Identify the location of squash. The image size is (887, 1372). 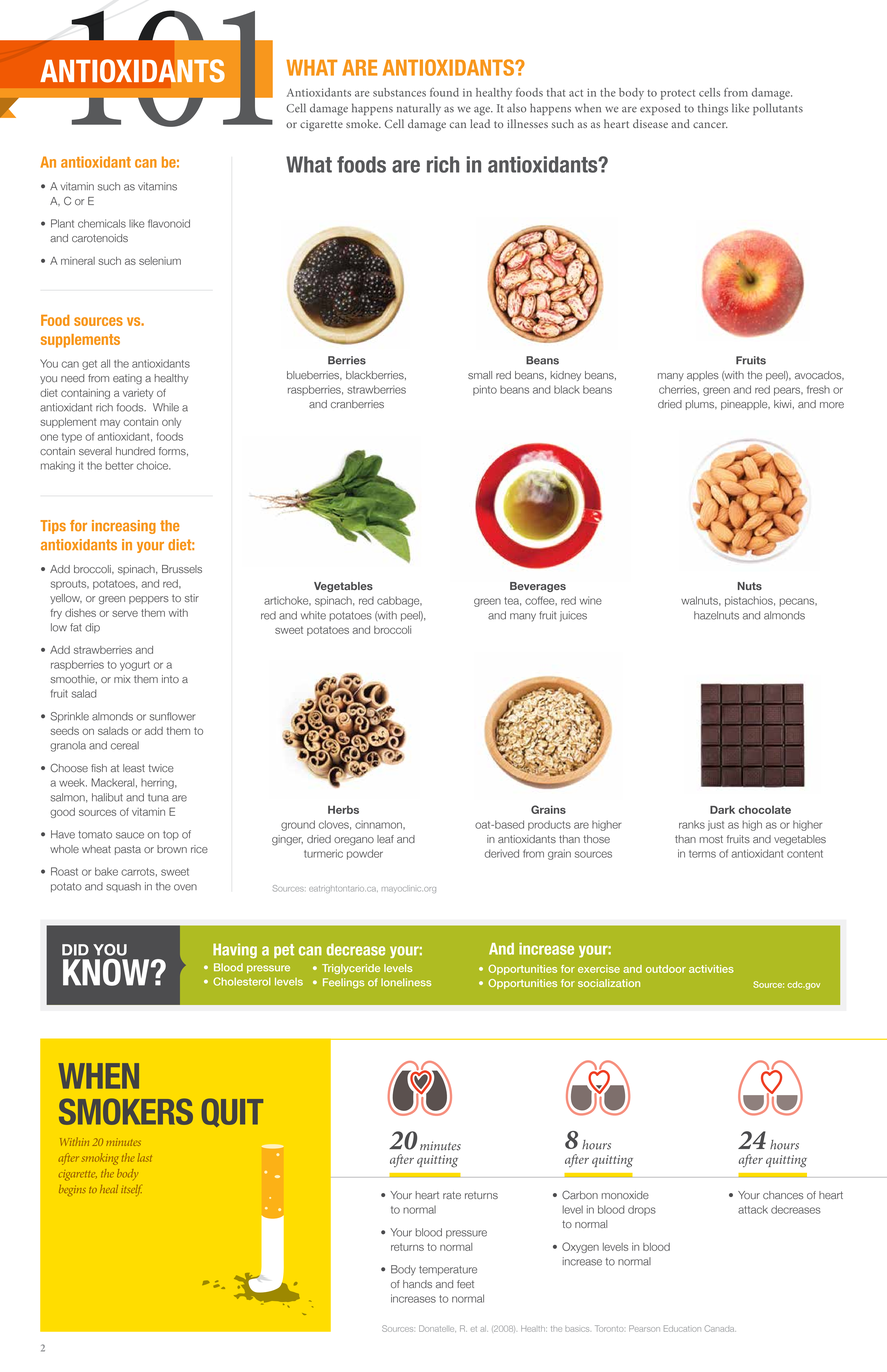
(123, 887).
